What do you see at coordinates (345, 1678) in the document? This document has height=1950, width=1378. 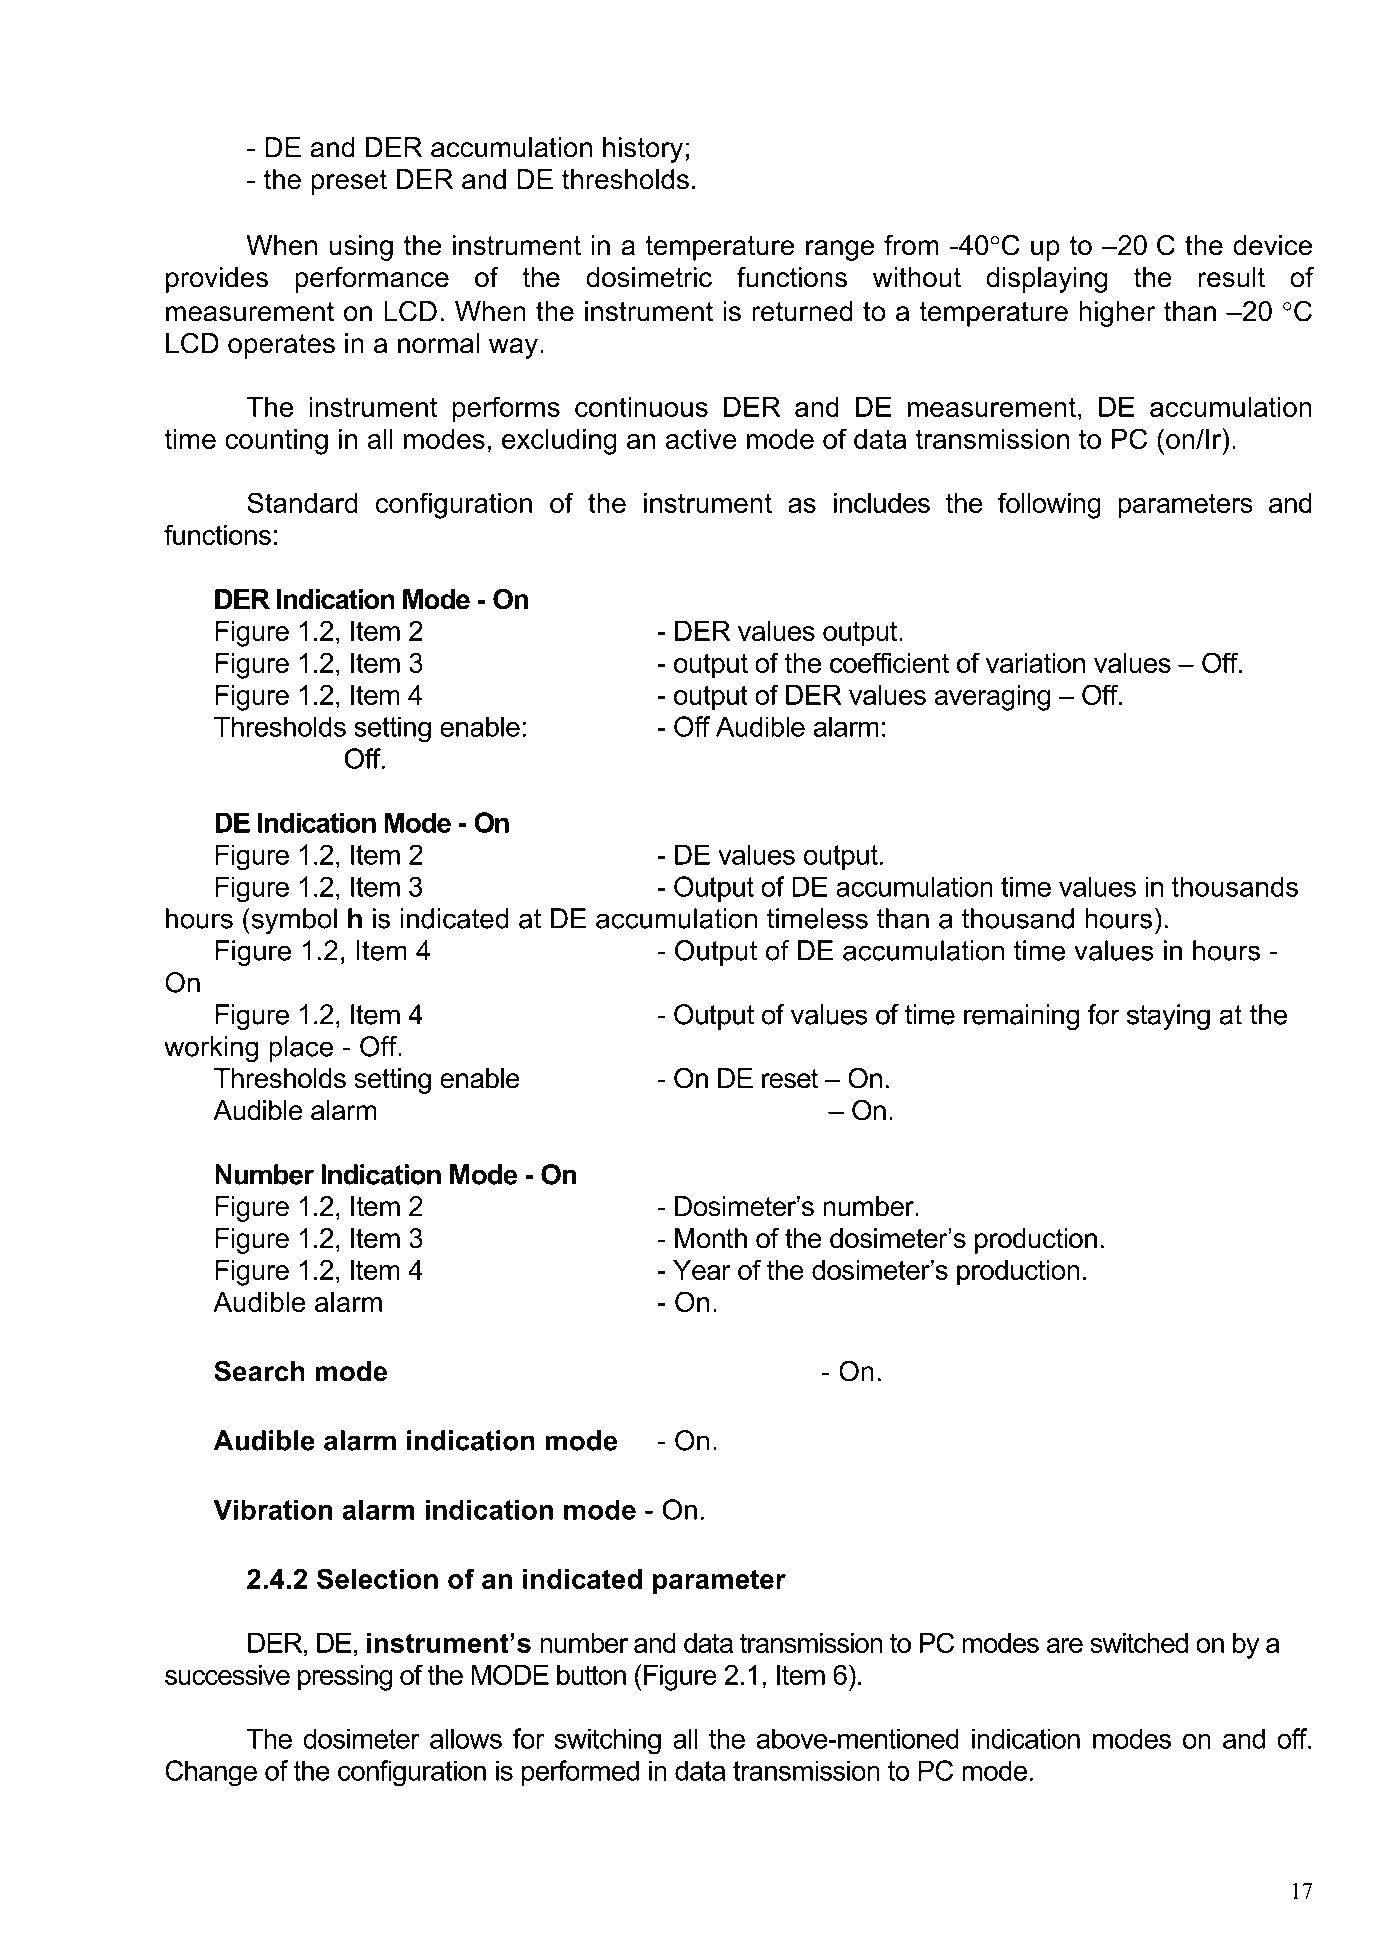 I see `pressing` at bounding box center [345, 1678].
